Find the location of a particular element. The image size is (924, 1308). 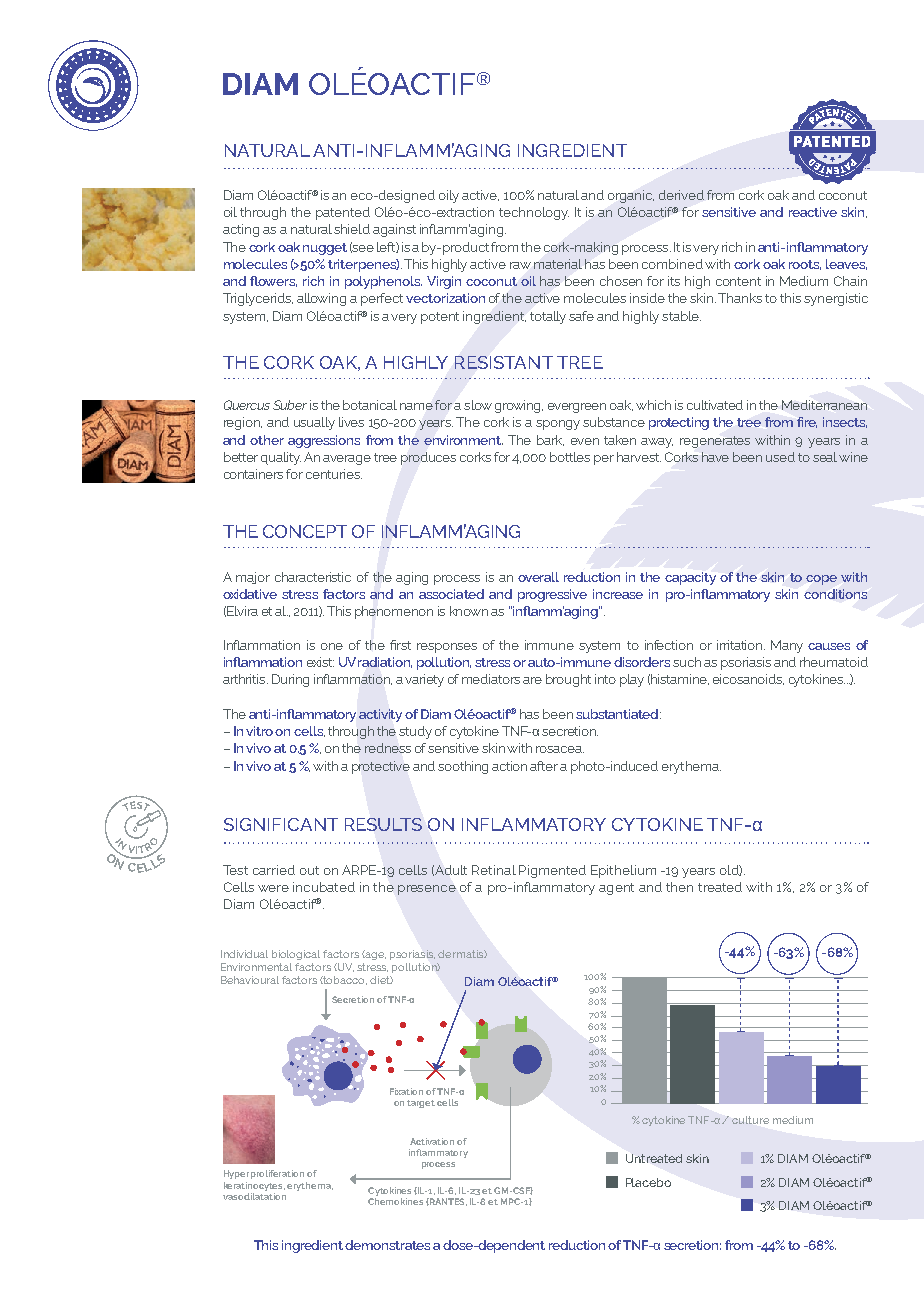

eicosanoids is located at coordinates (748, 679).
